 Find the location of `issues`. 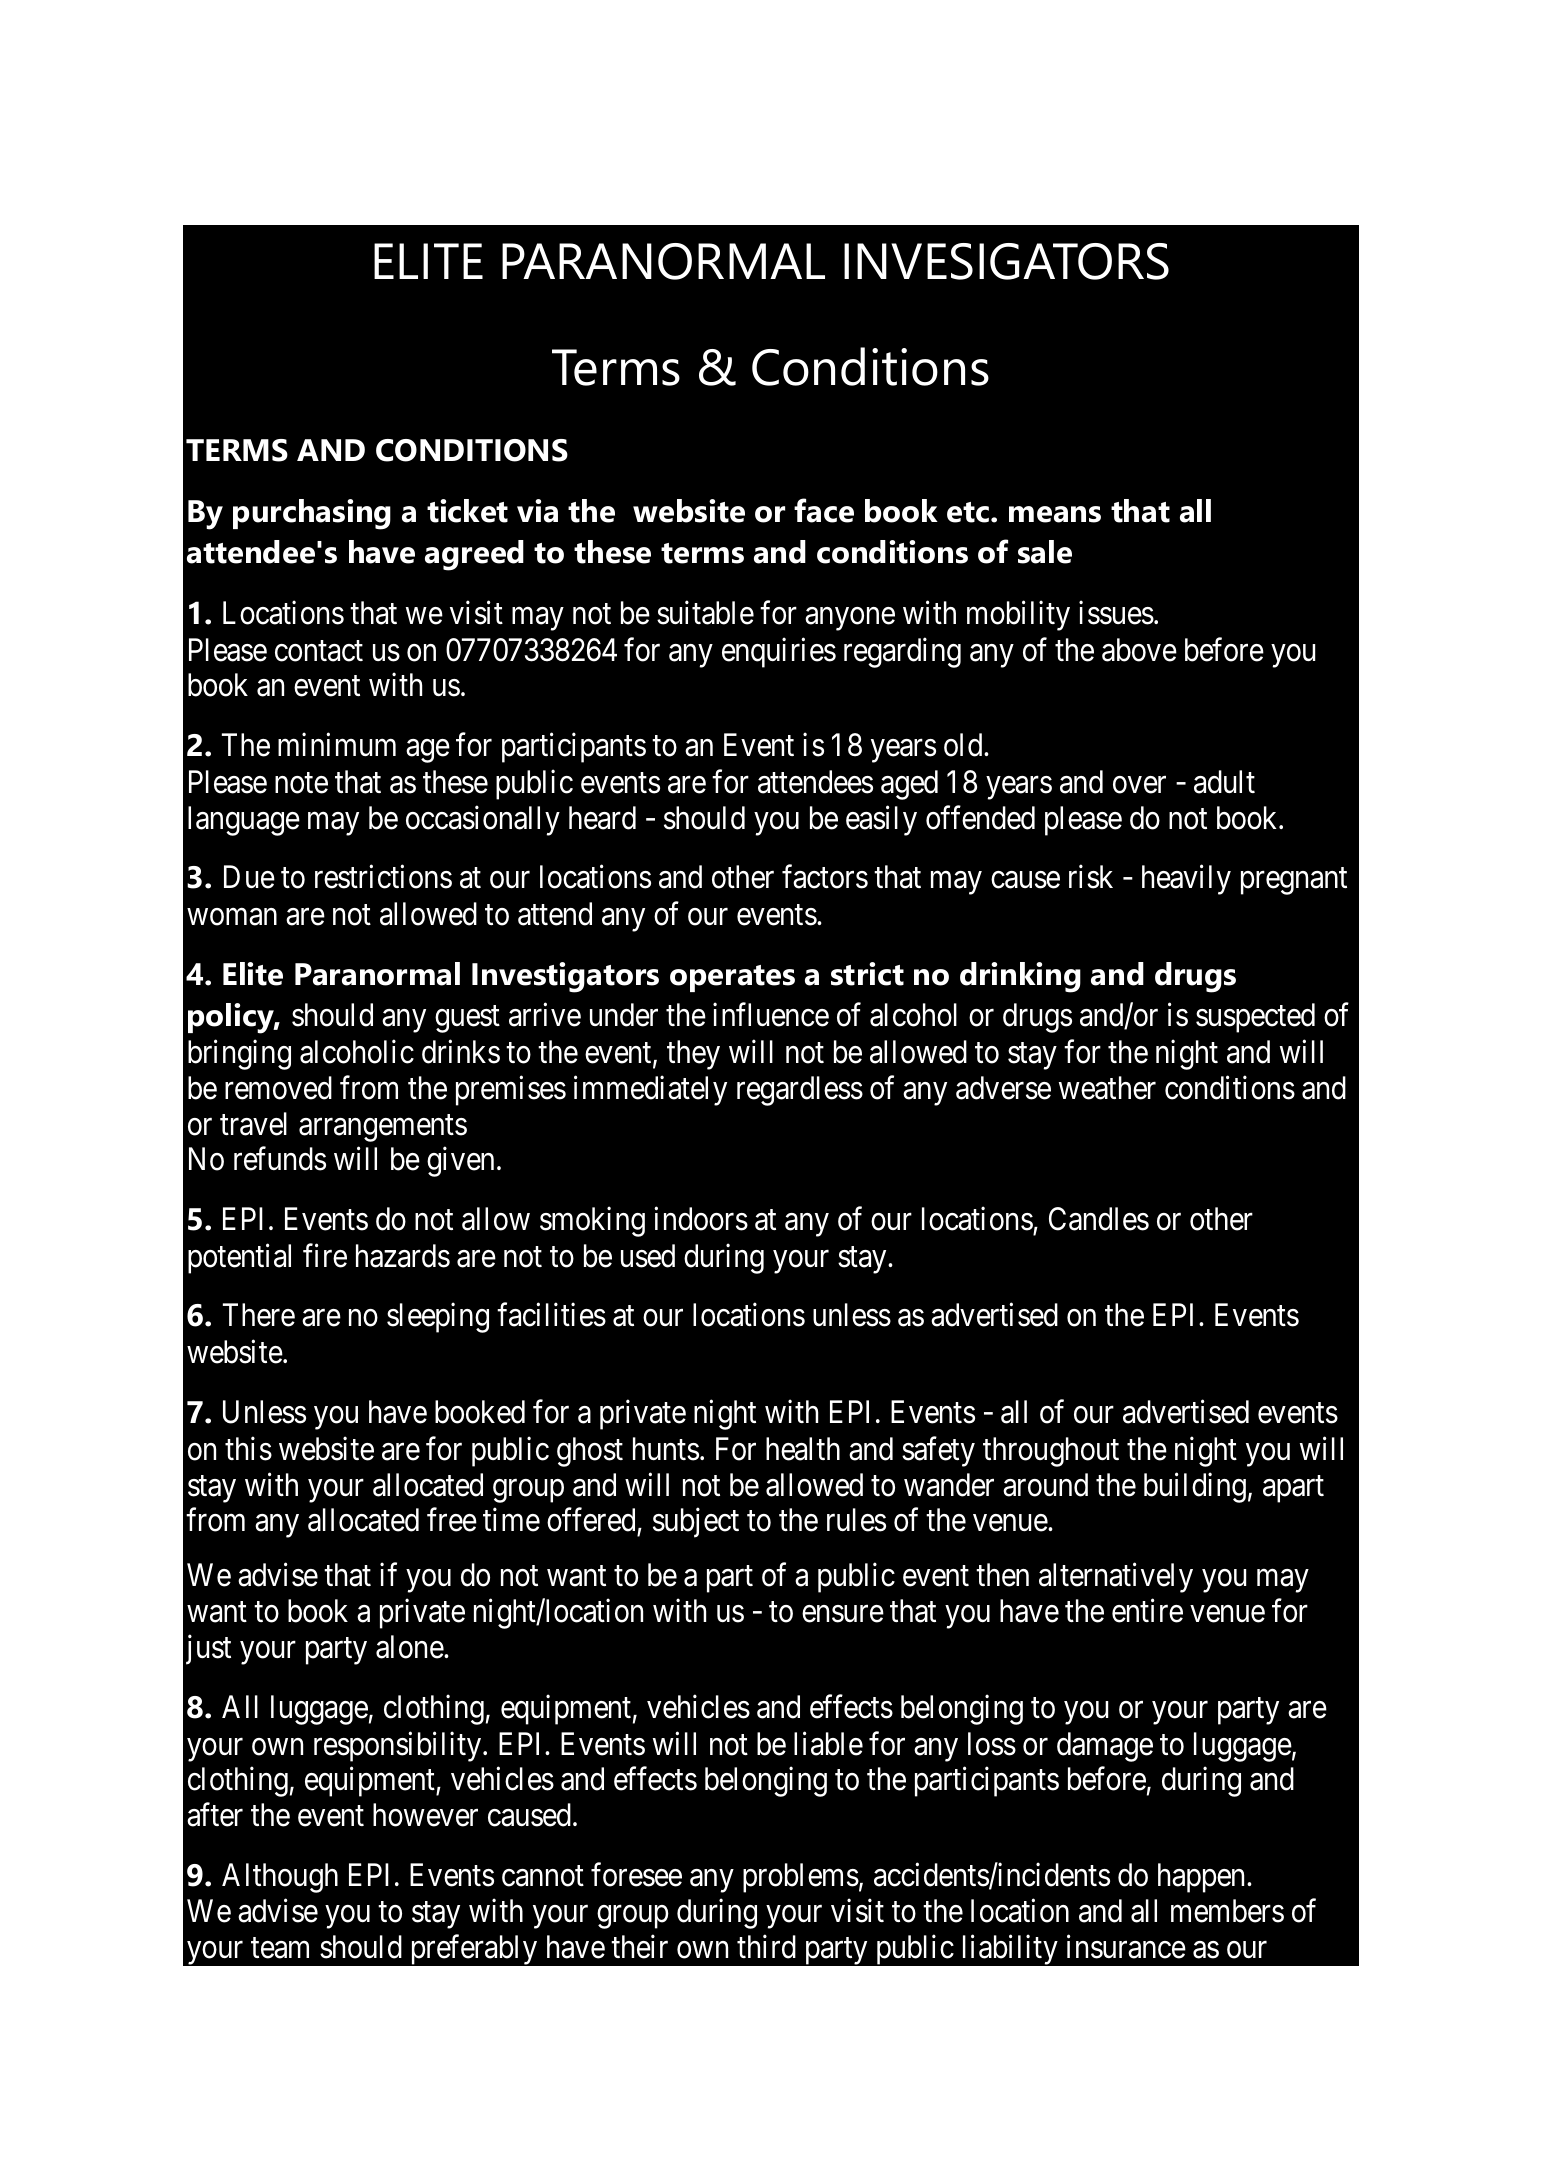

issues is located at coordinates (1116, 613).
